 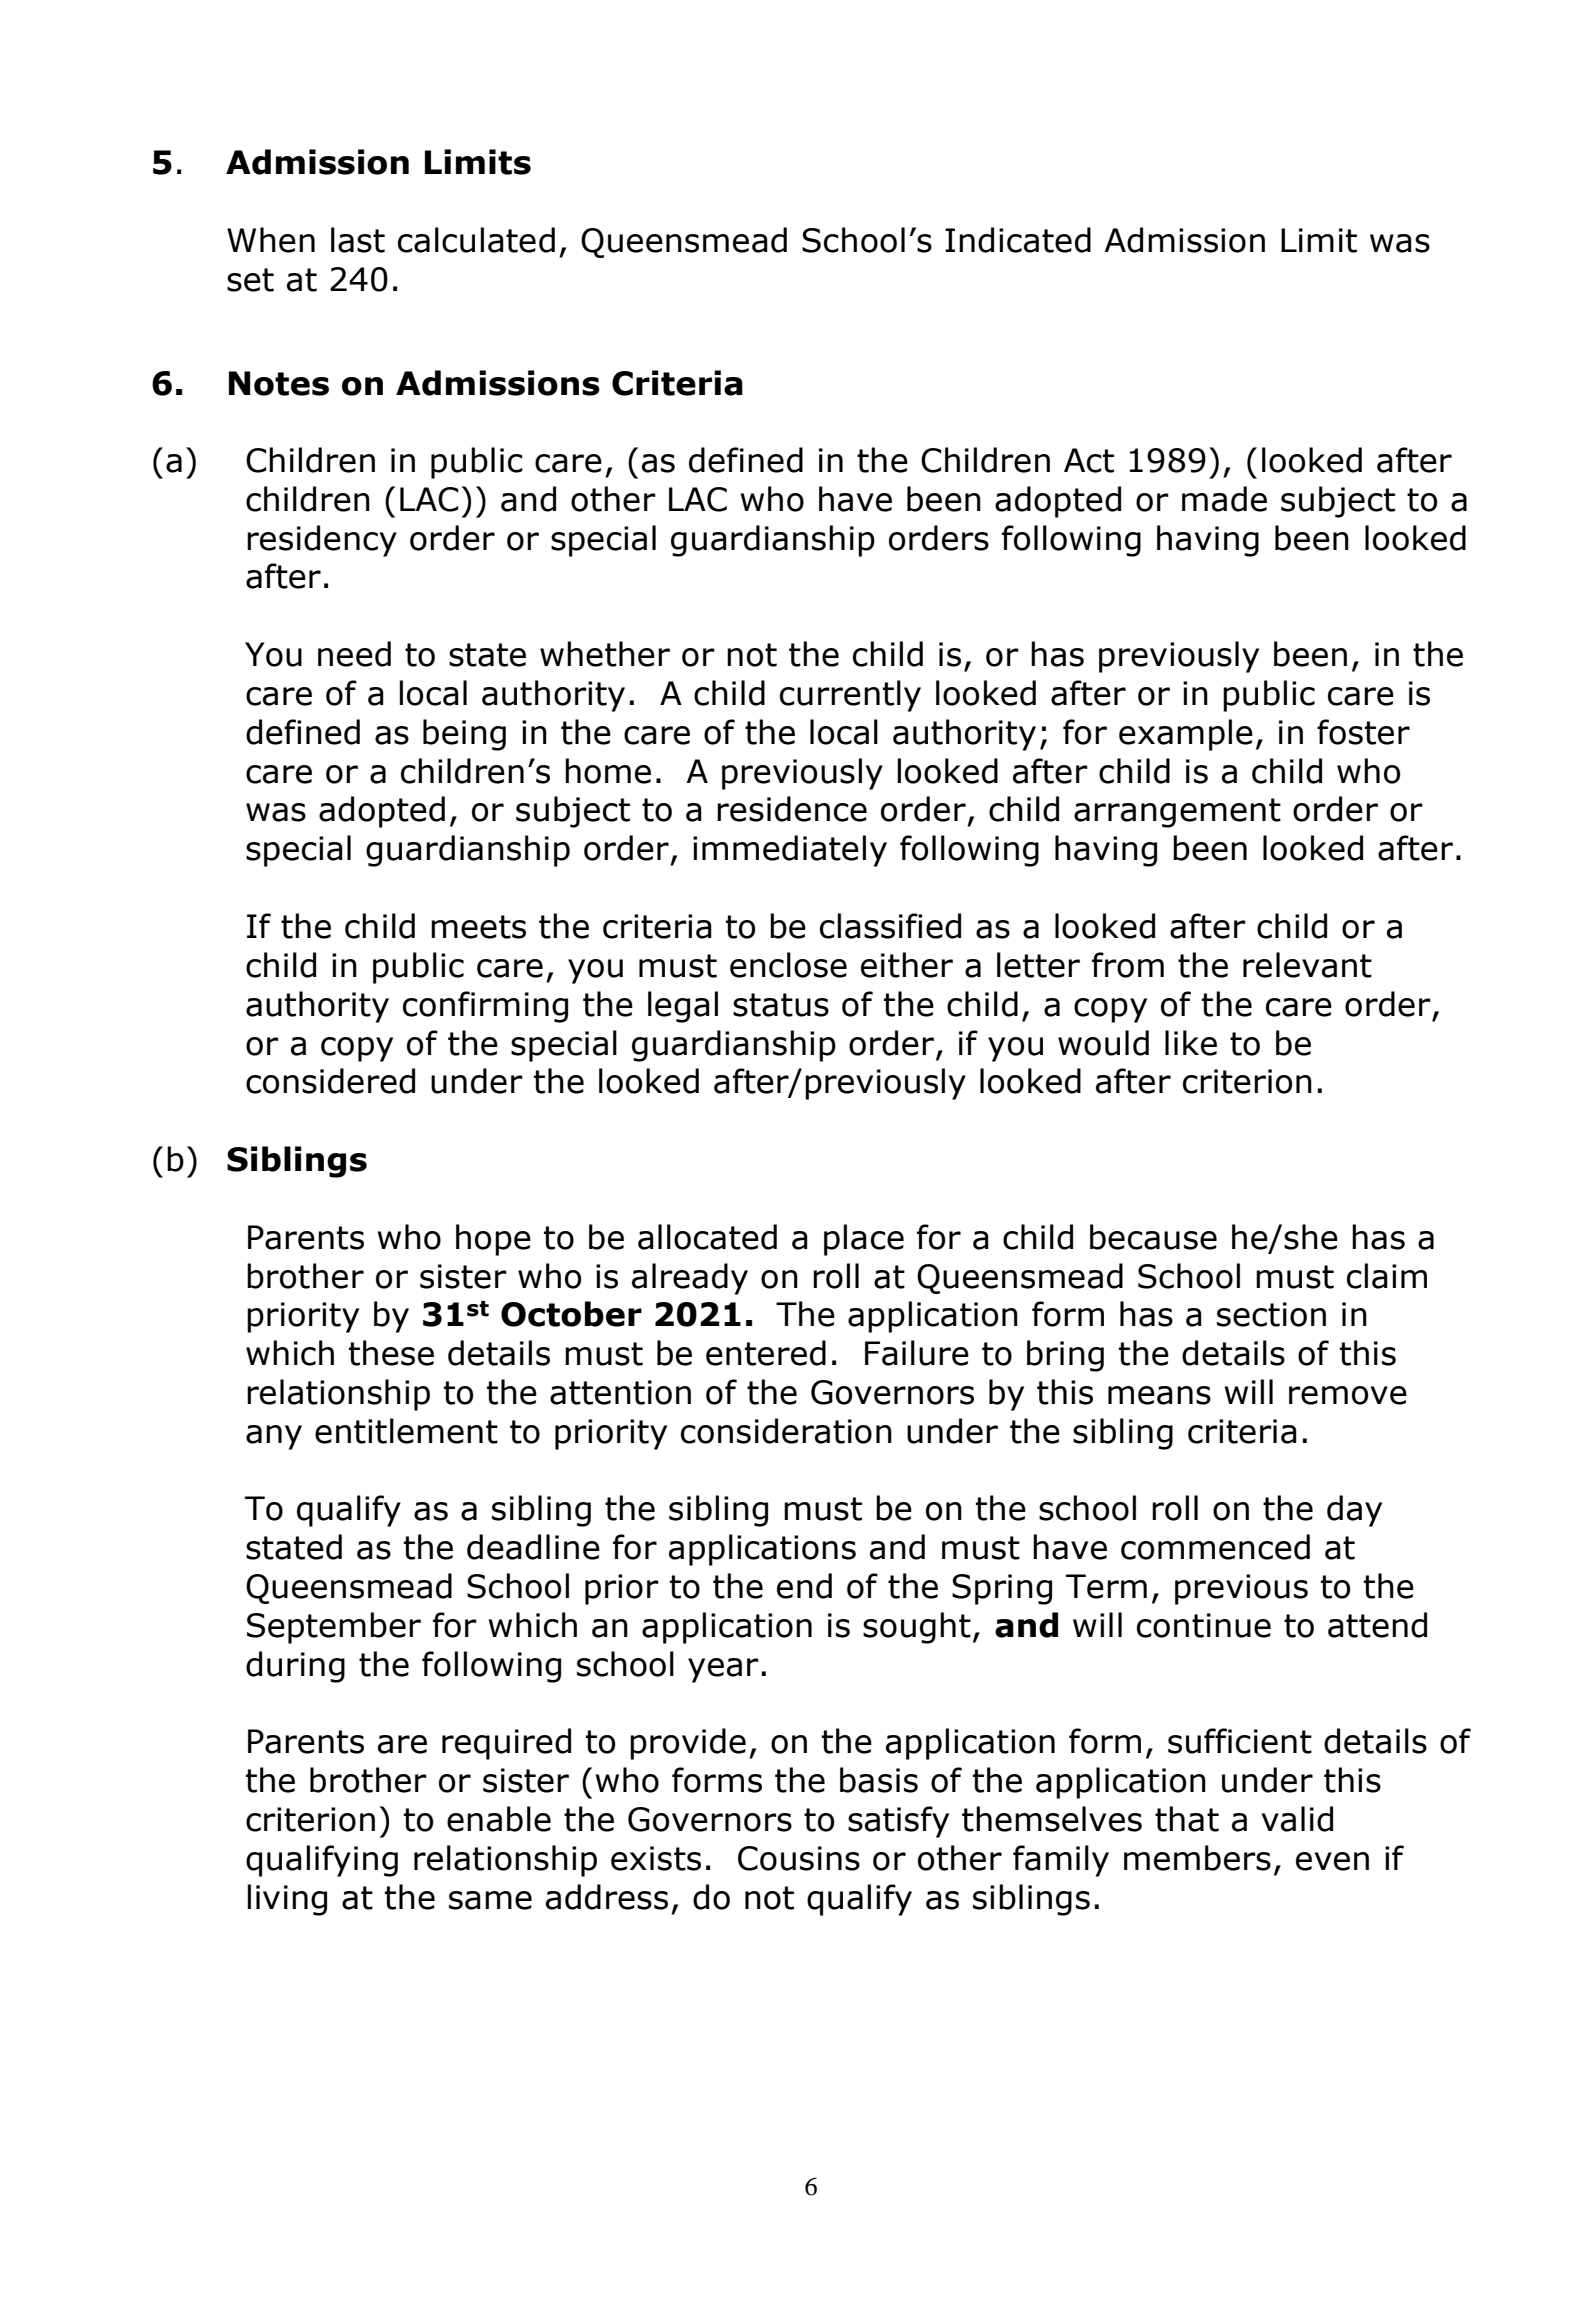 I want to click on Act, so click(x=1089, y=460).
